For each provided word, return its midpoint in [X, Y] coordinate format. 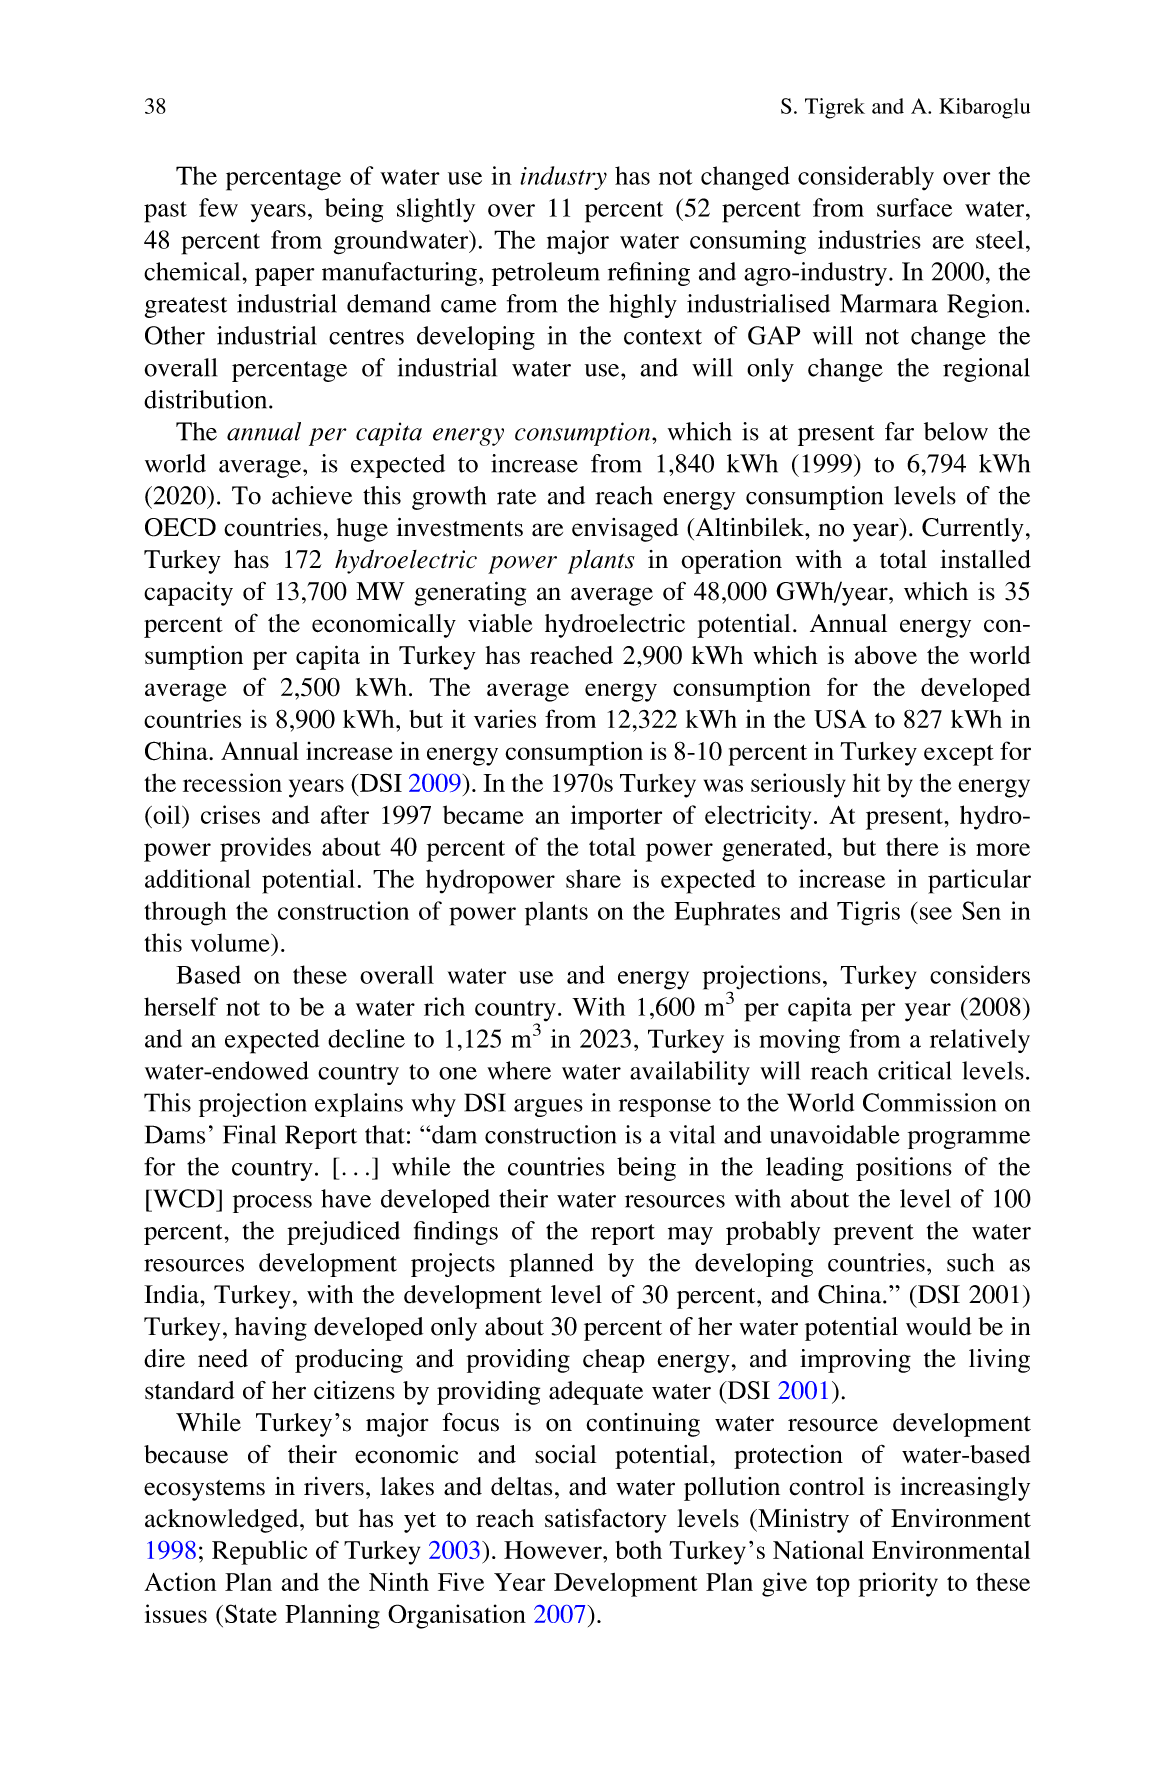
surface [914, 207]
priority [898, 1584]
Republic [259, 1552]
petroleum [546, 274]
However [554, 1550]
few [218, 207]
